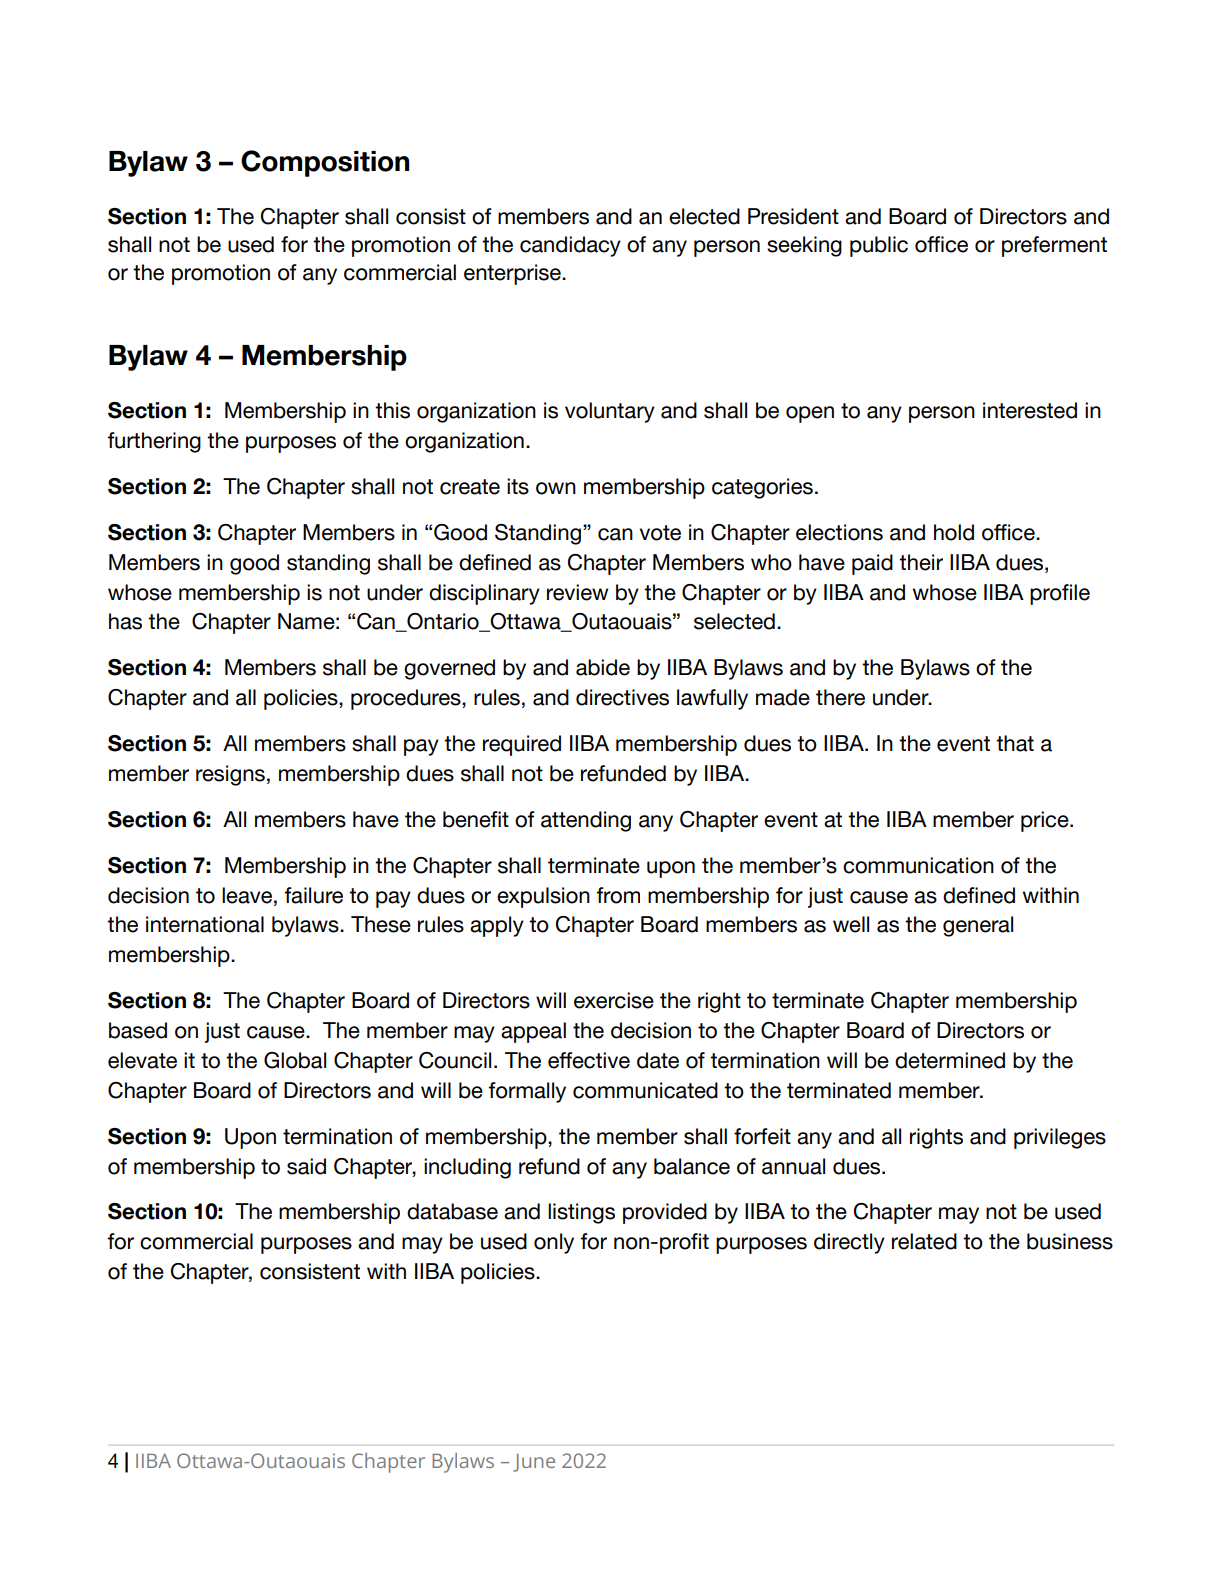  I want to click on resigns, so click(230, 775).
